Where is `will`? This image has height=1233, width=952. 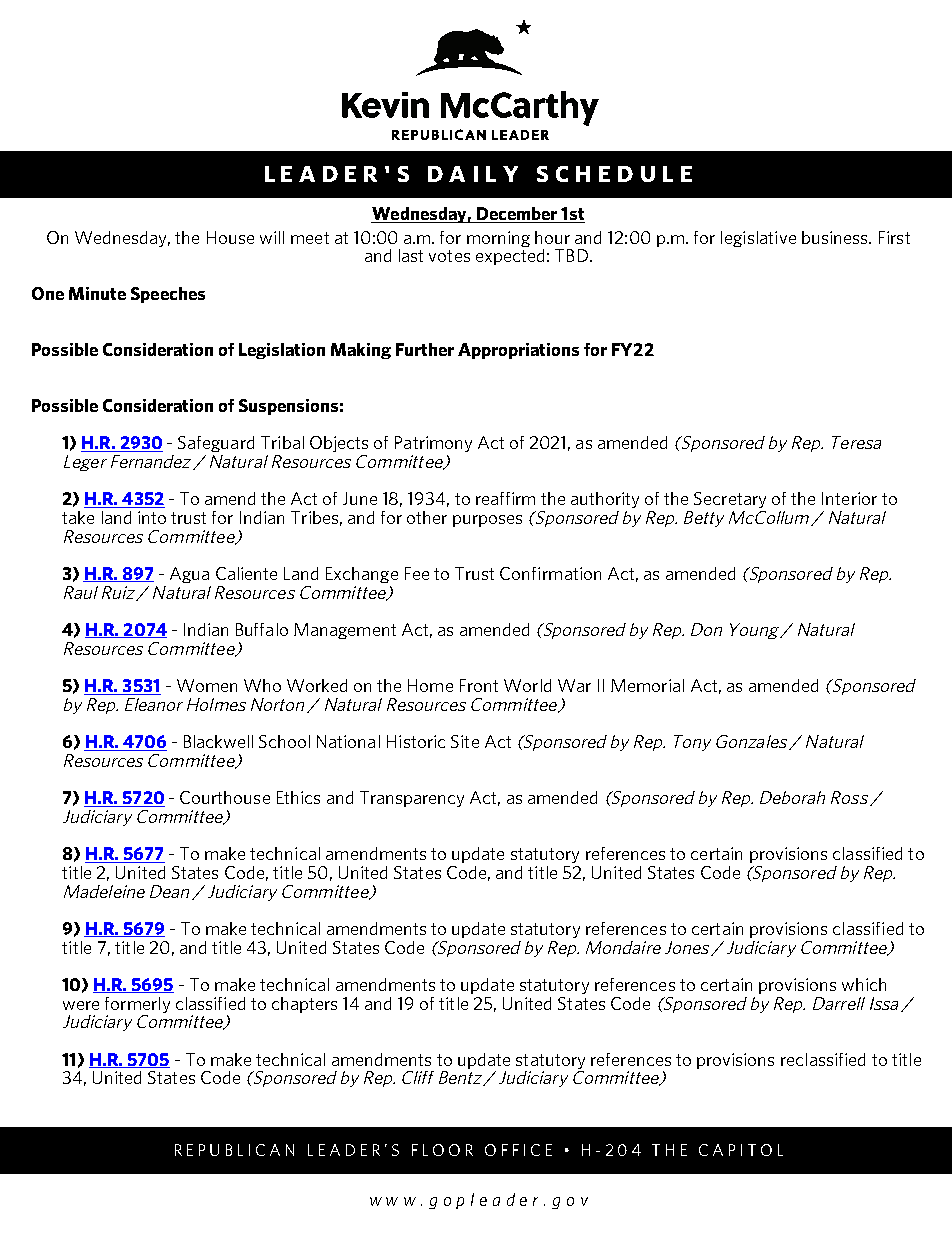 will is located at coordinates (272, 237).
